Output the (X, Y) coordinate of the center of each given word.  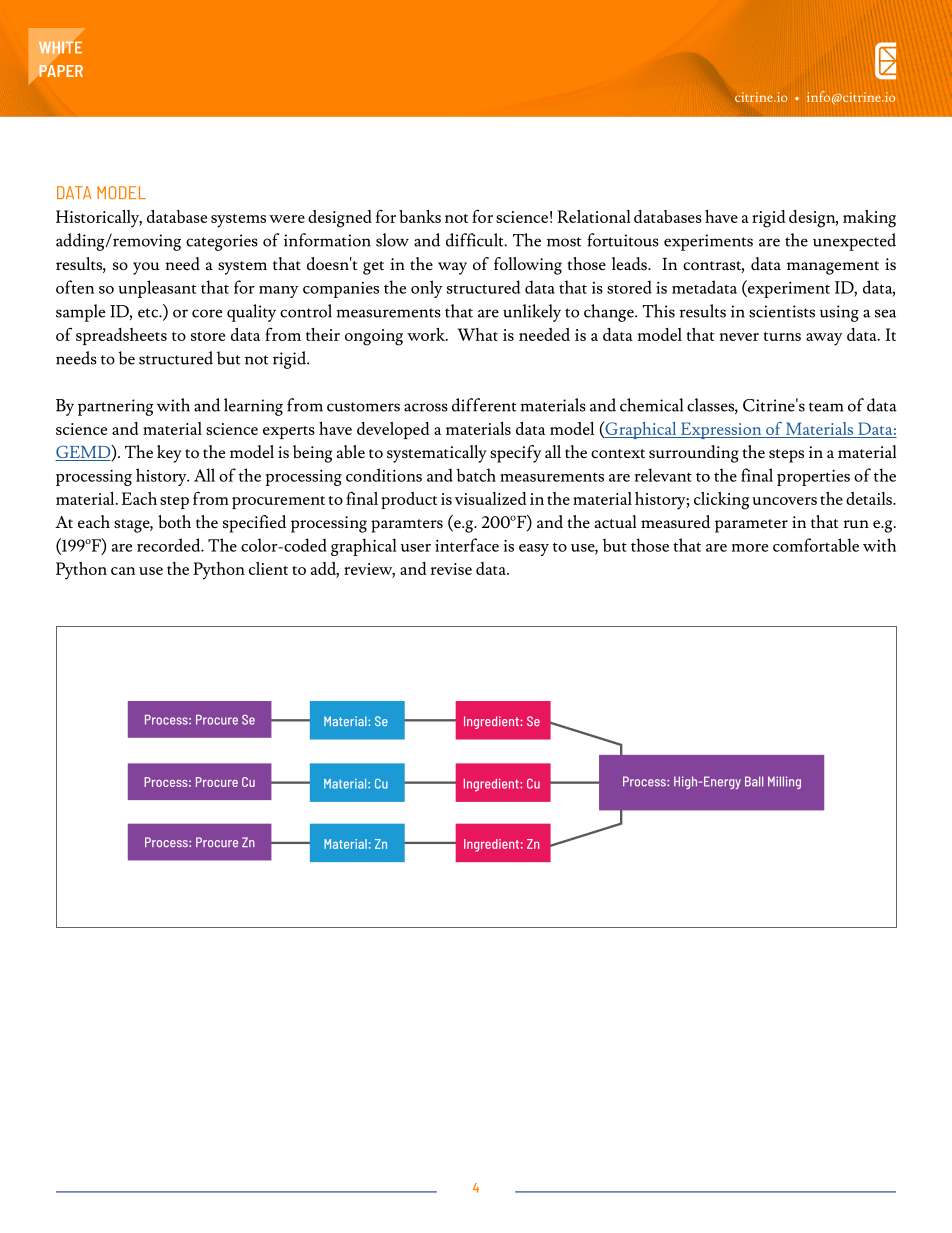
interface (467, 545)
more (750, 548)
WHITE (60, 47)
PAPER (61, 71)
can (123, 571)
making (869, 219)
